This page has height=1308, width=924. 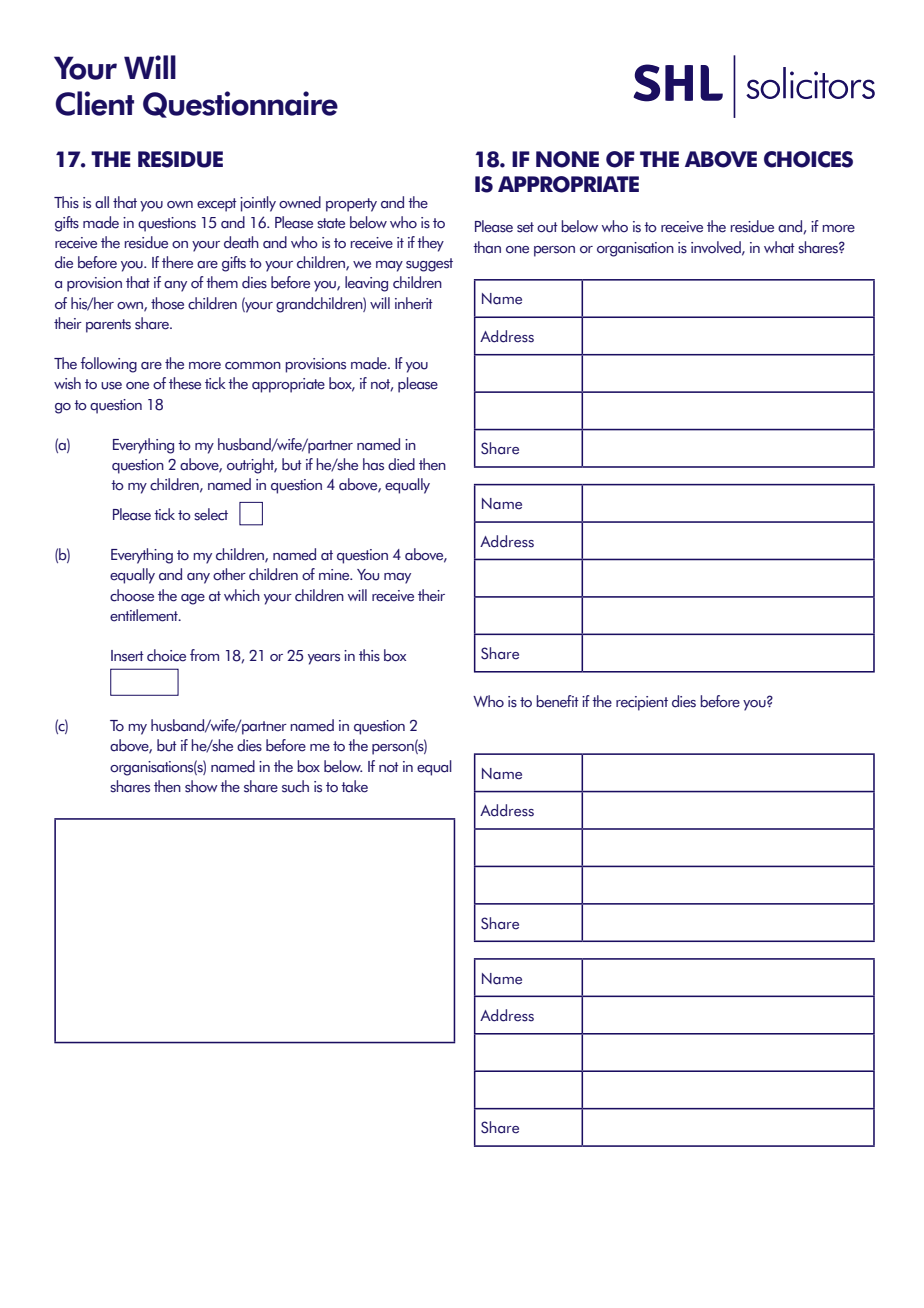 I want to click on set, so click(x=525, y=227).
